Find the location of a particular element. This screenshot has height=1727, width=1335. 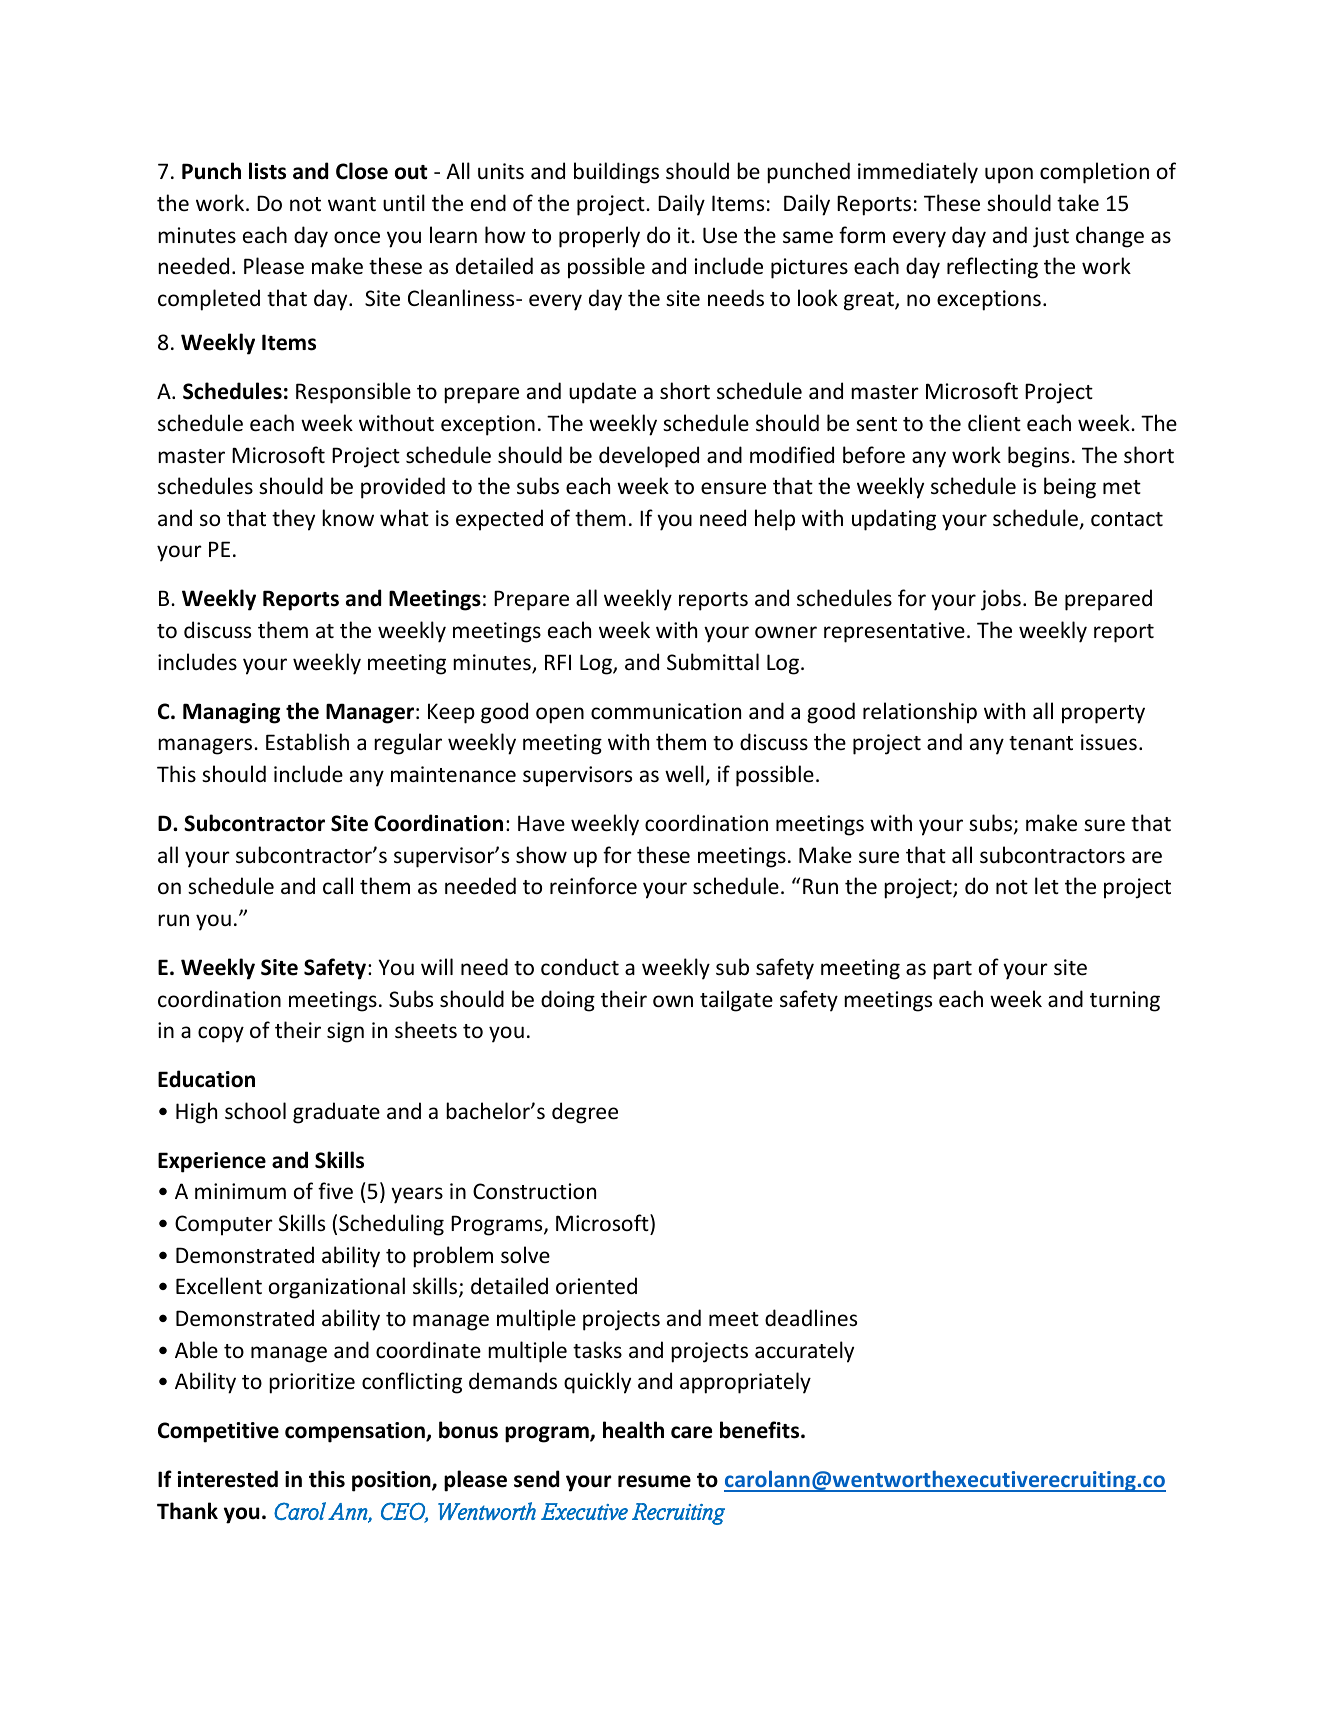

upon is located at coordinates (1009, 175).
